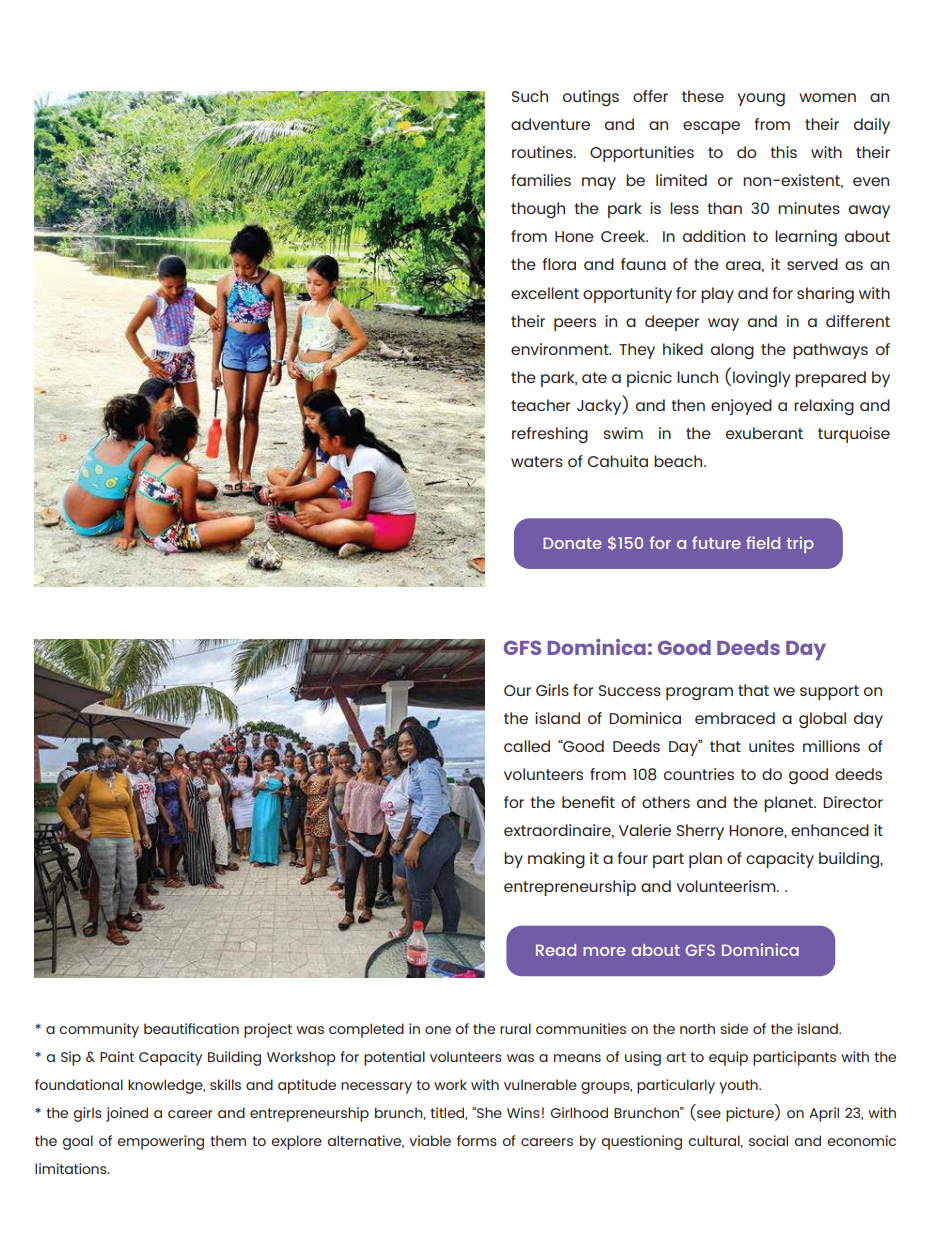 The image size is (952, 1233). What do you see at coordinates (561, 349) in the document?
I see `environment` at bounding box center [561, 349].
